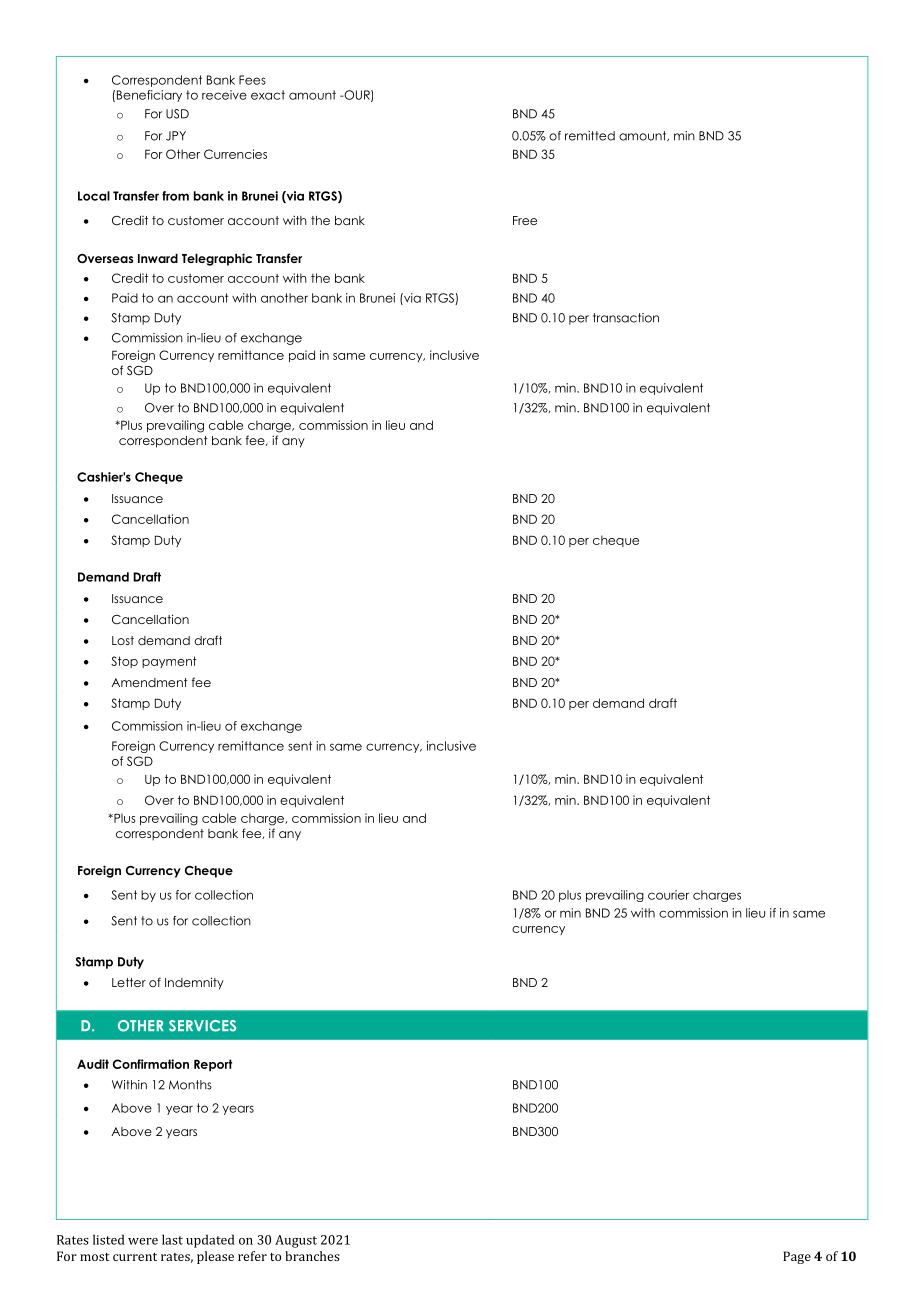 This document has width=924, height=1308. I want to click on last, so click(172, 1239).
